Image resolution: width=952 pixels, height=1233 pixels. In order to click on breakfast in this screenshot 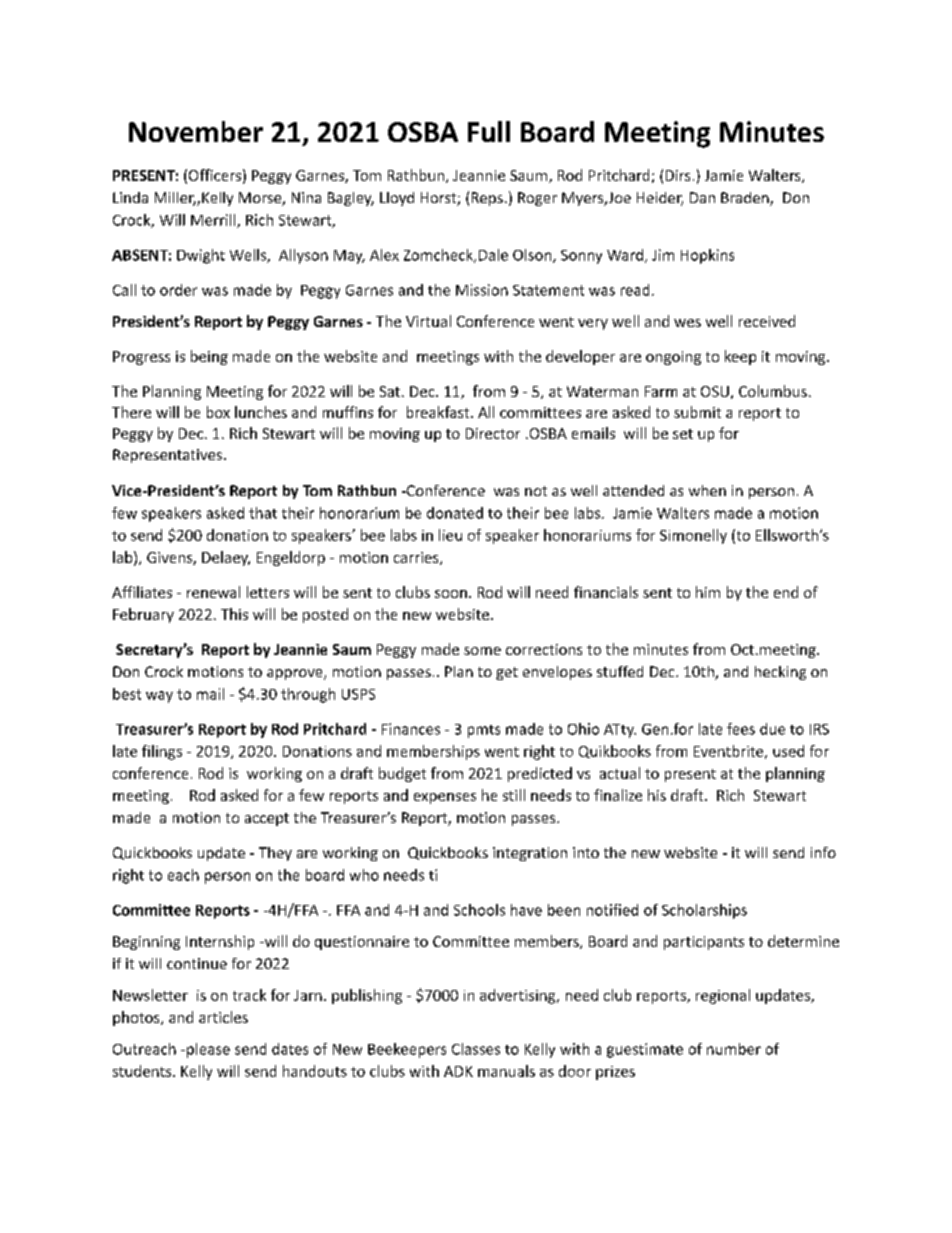, I will do `click(439, 412)`.
